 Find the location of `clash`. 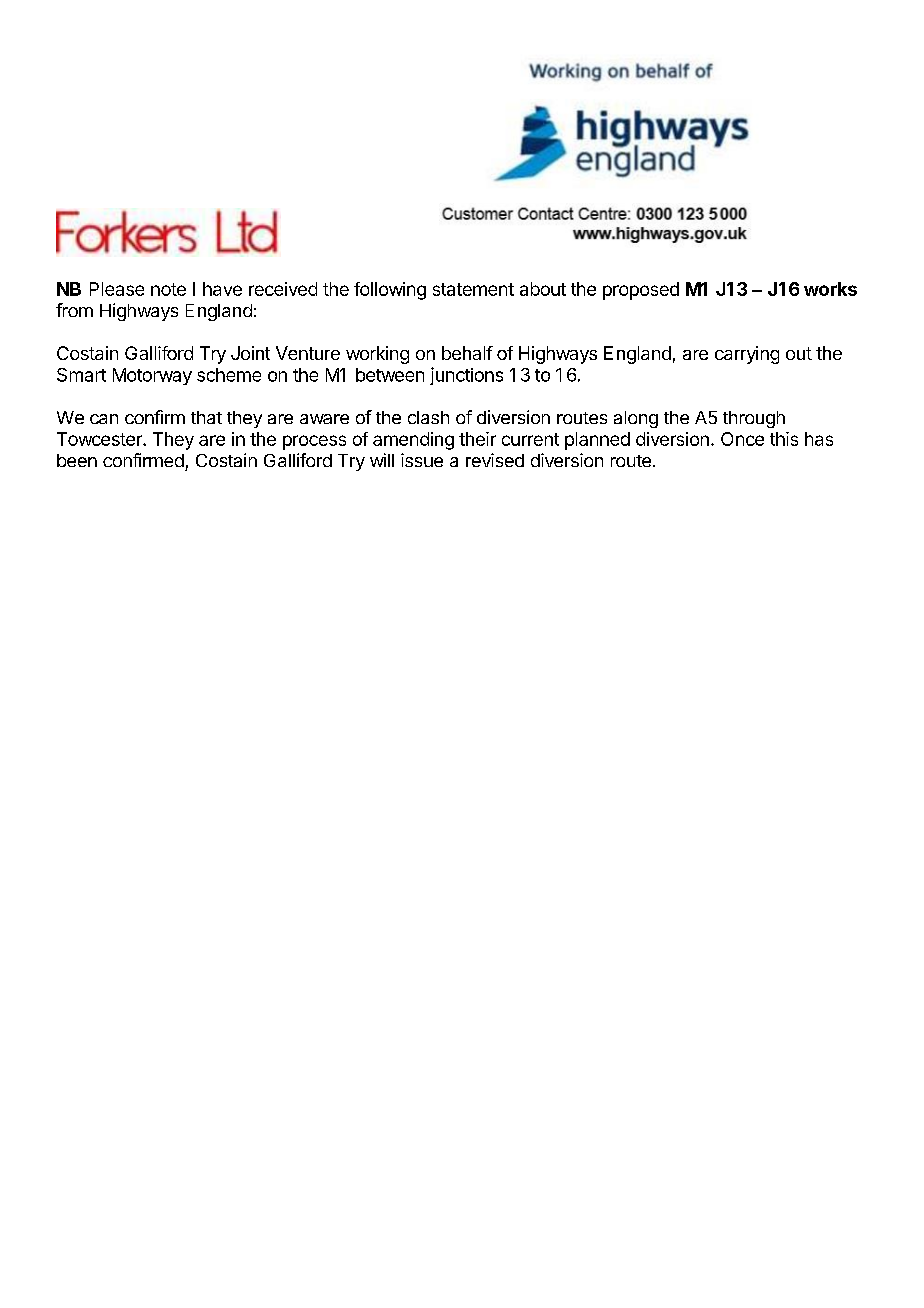

clash is located at coordinates (428, 417).
